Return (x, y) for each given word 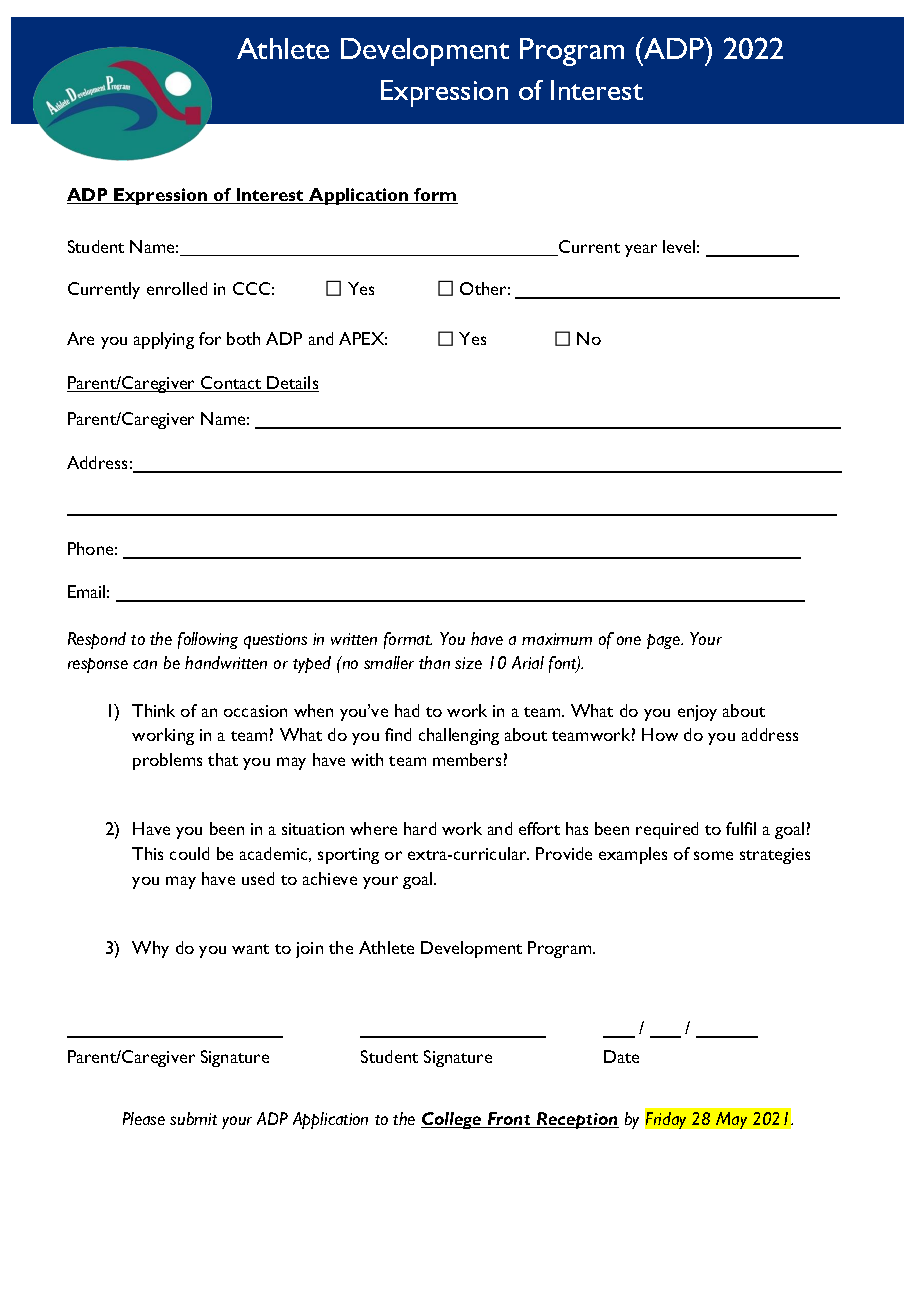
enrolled (177, 288)
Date (621, 1056)
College (452, 1120)
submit (193, 1118)
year (641, 250)
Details (292, 384)
